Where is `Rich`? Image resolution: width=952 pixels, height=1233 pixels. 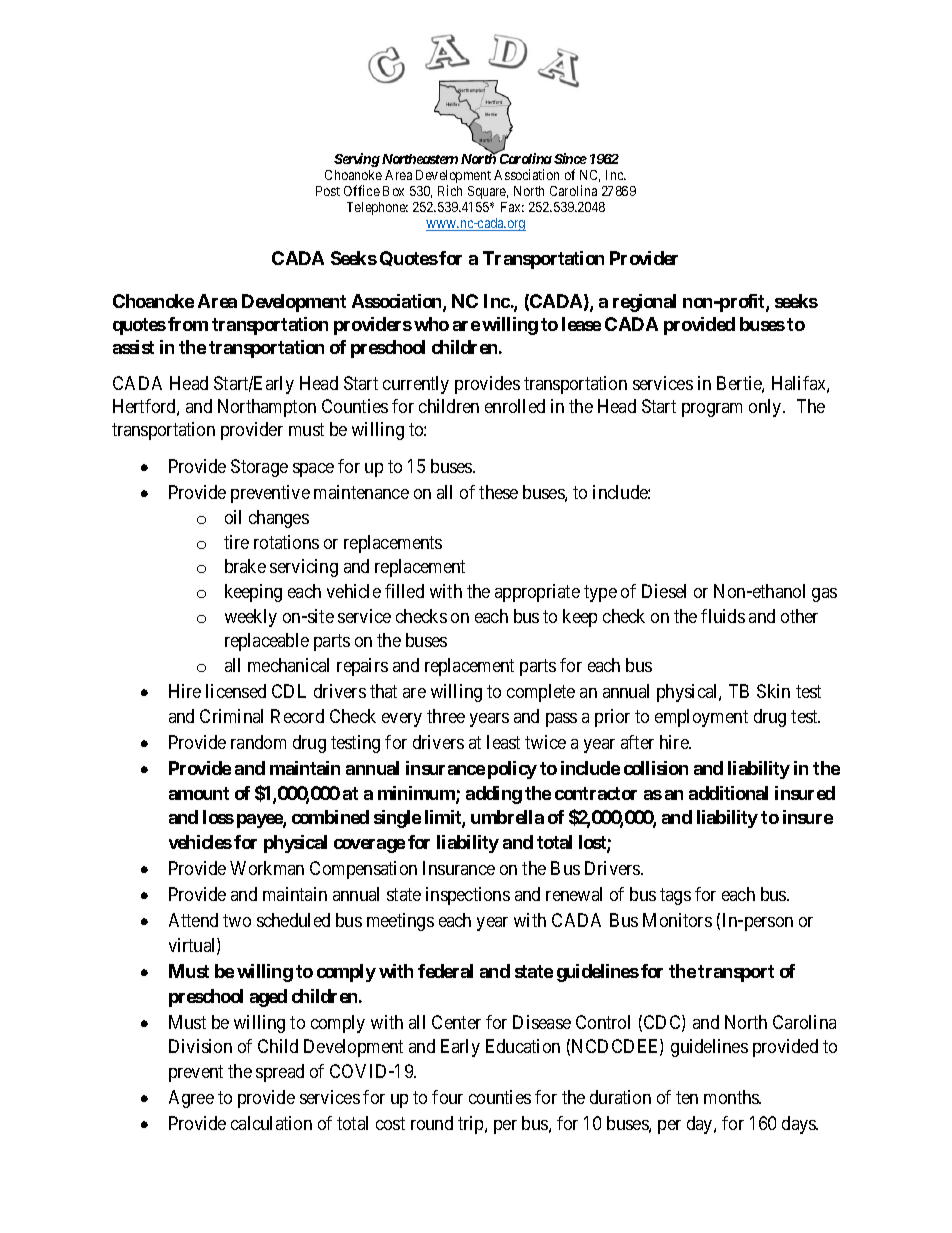
Rich is located at coordinates (450, 190).
